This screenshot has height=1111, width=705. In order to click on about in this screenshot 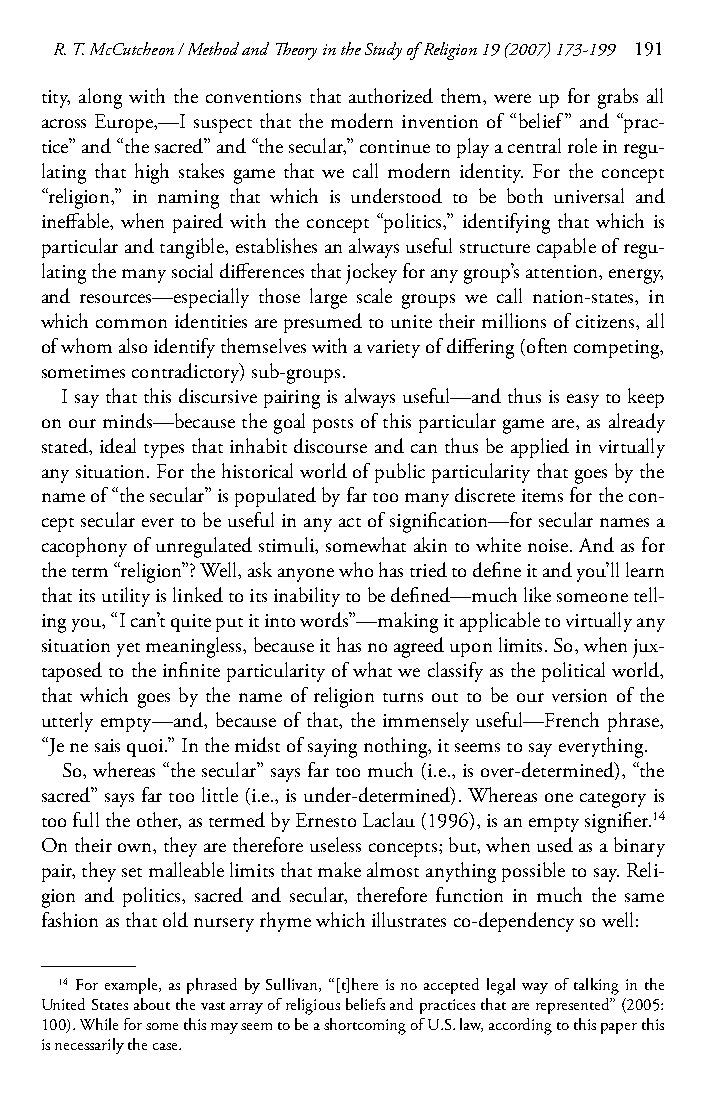, I will do `click(152, 1004)`.
